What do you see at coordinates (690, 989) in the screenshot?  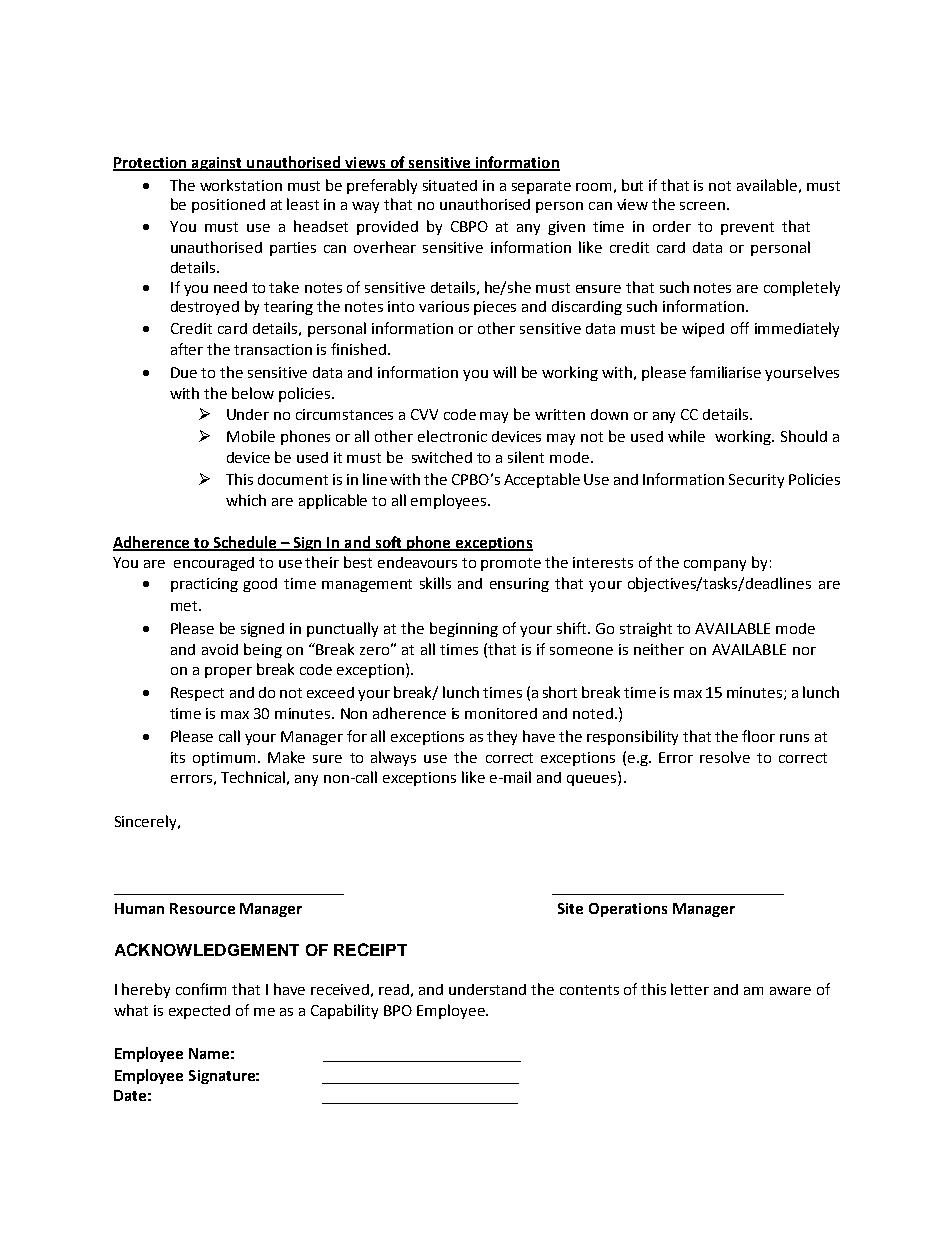 I see `letter` at bounding box center [690, 989].
